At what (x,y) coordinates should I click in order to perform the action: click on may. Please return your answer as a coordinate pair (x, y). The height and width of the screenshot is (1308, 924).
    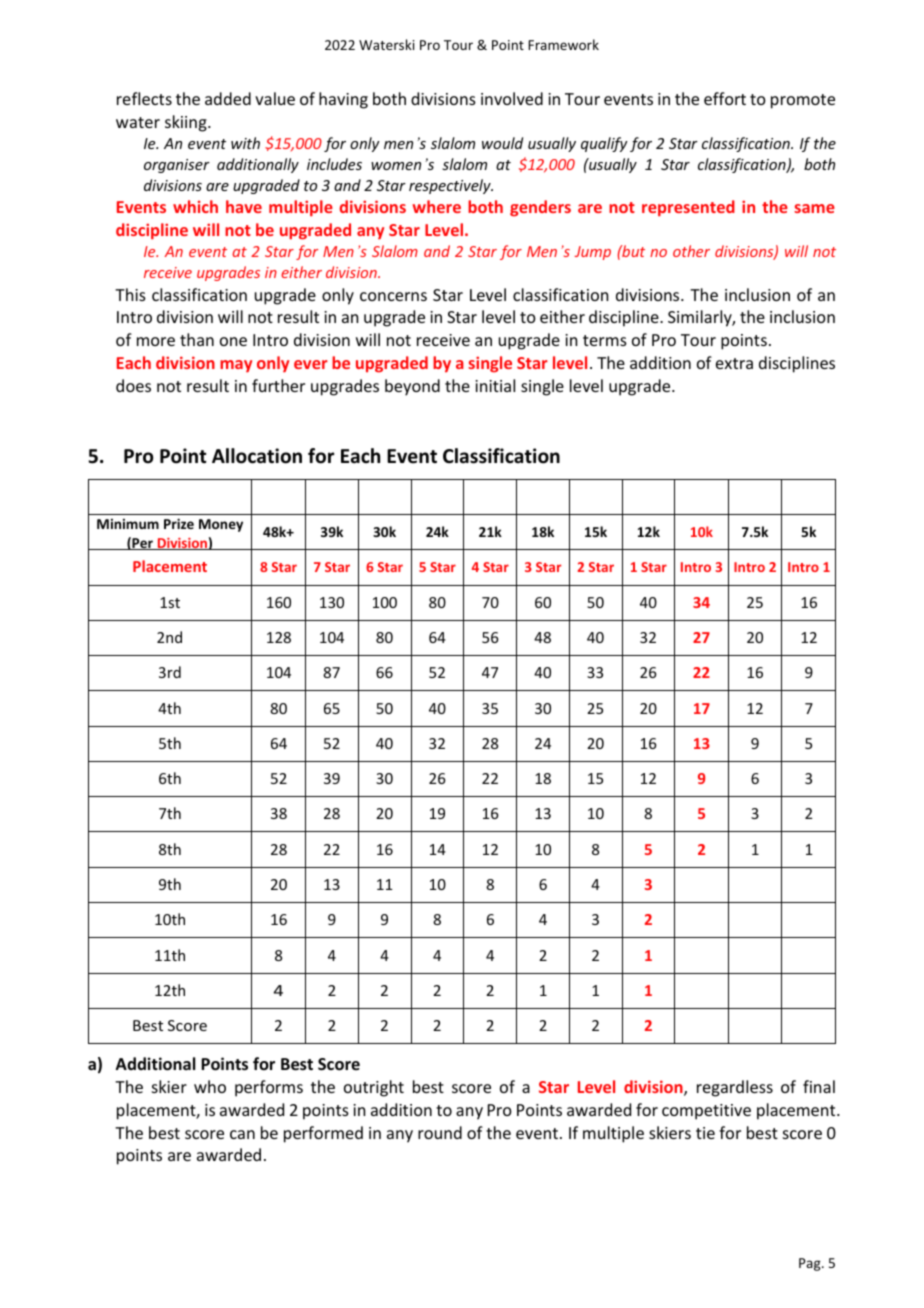
    Looking at the image, I should click on (236, 366).
